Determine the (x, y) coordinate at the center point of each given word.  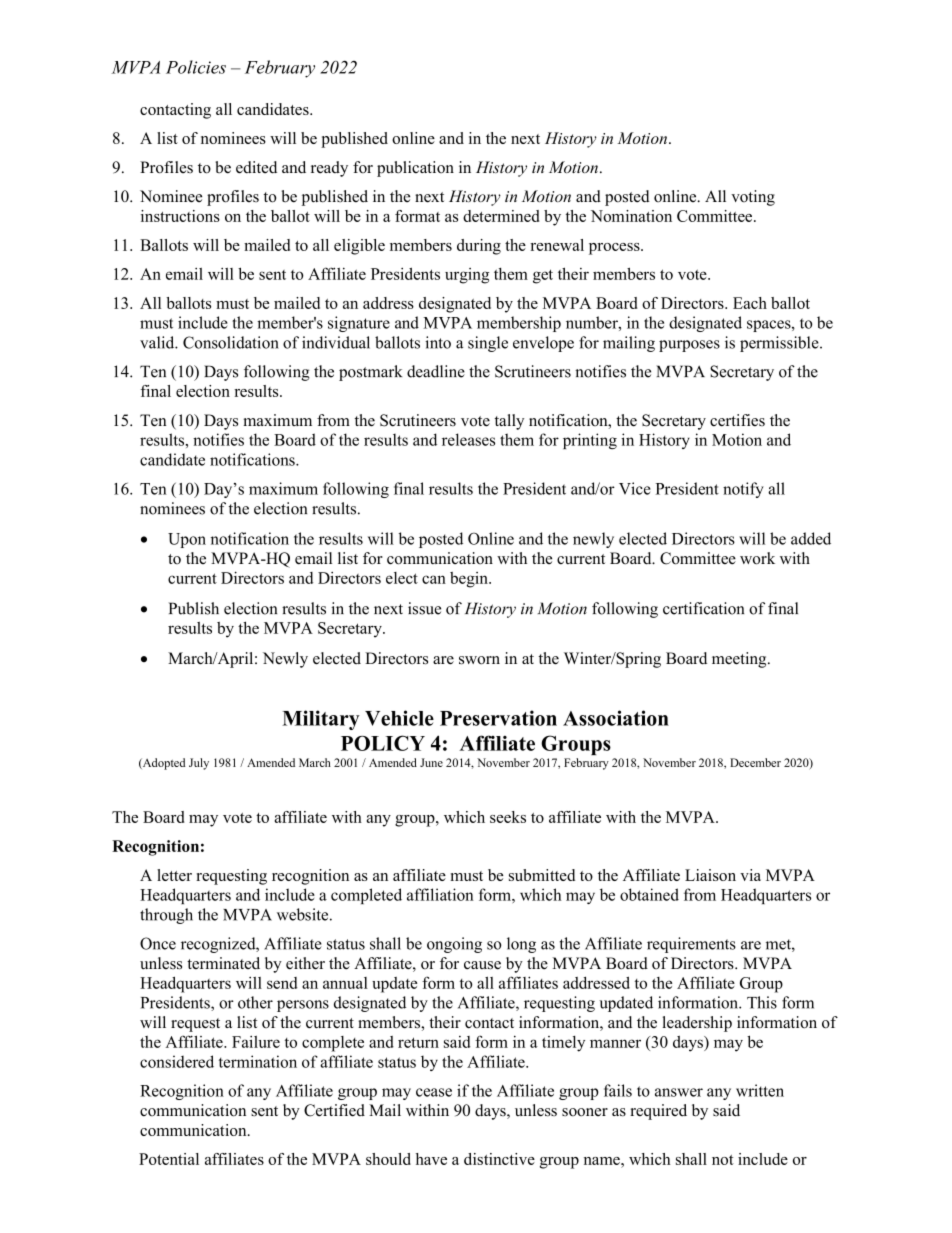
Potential (169, 1159)
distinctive (499, 1159)
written (760, 1090)
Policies (196, 67)
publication (415, 169)
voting (753, 198)
